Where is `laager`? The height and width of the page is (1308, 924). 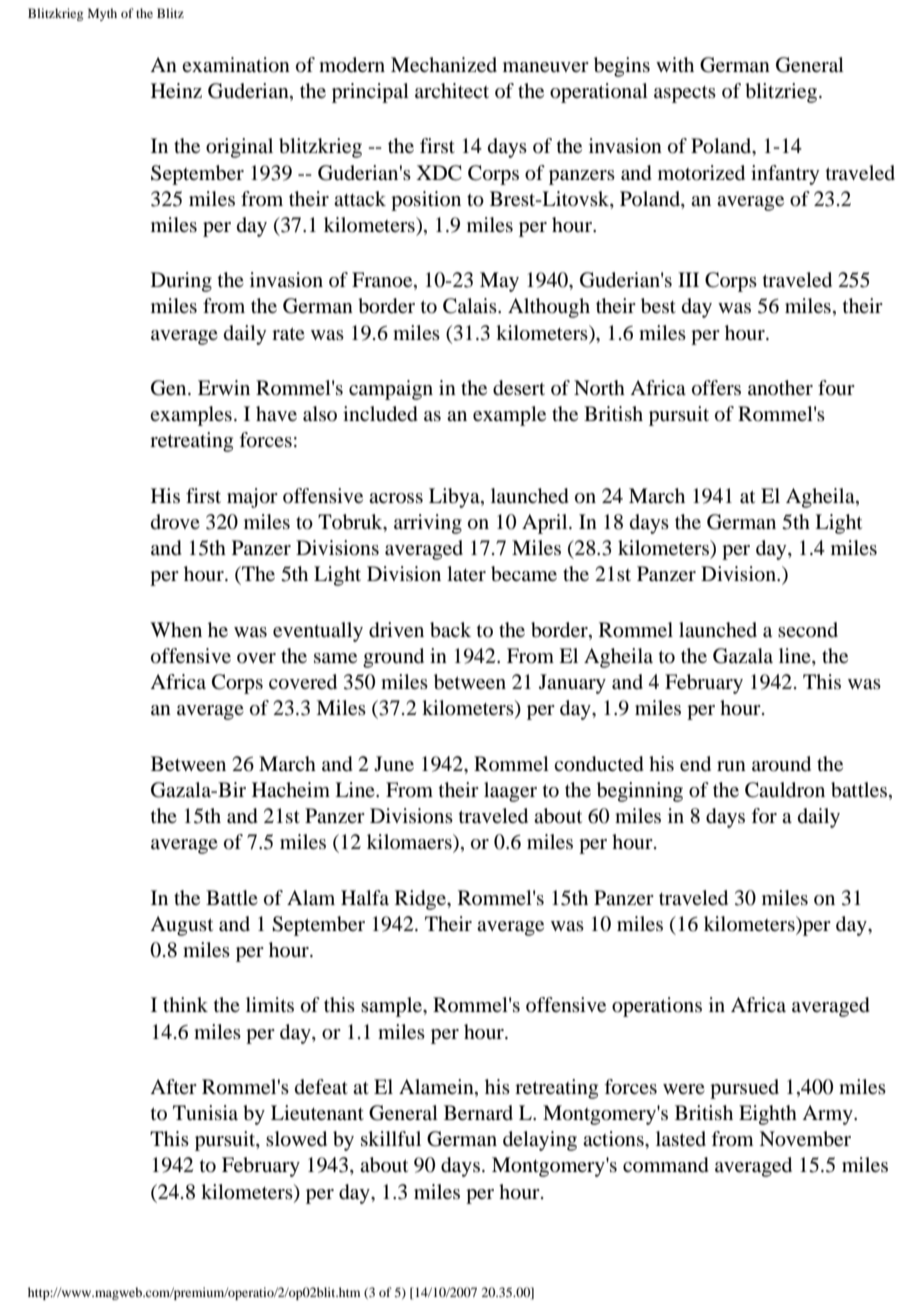
laager is located at coordinates (510, 792).
